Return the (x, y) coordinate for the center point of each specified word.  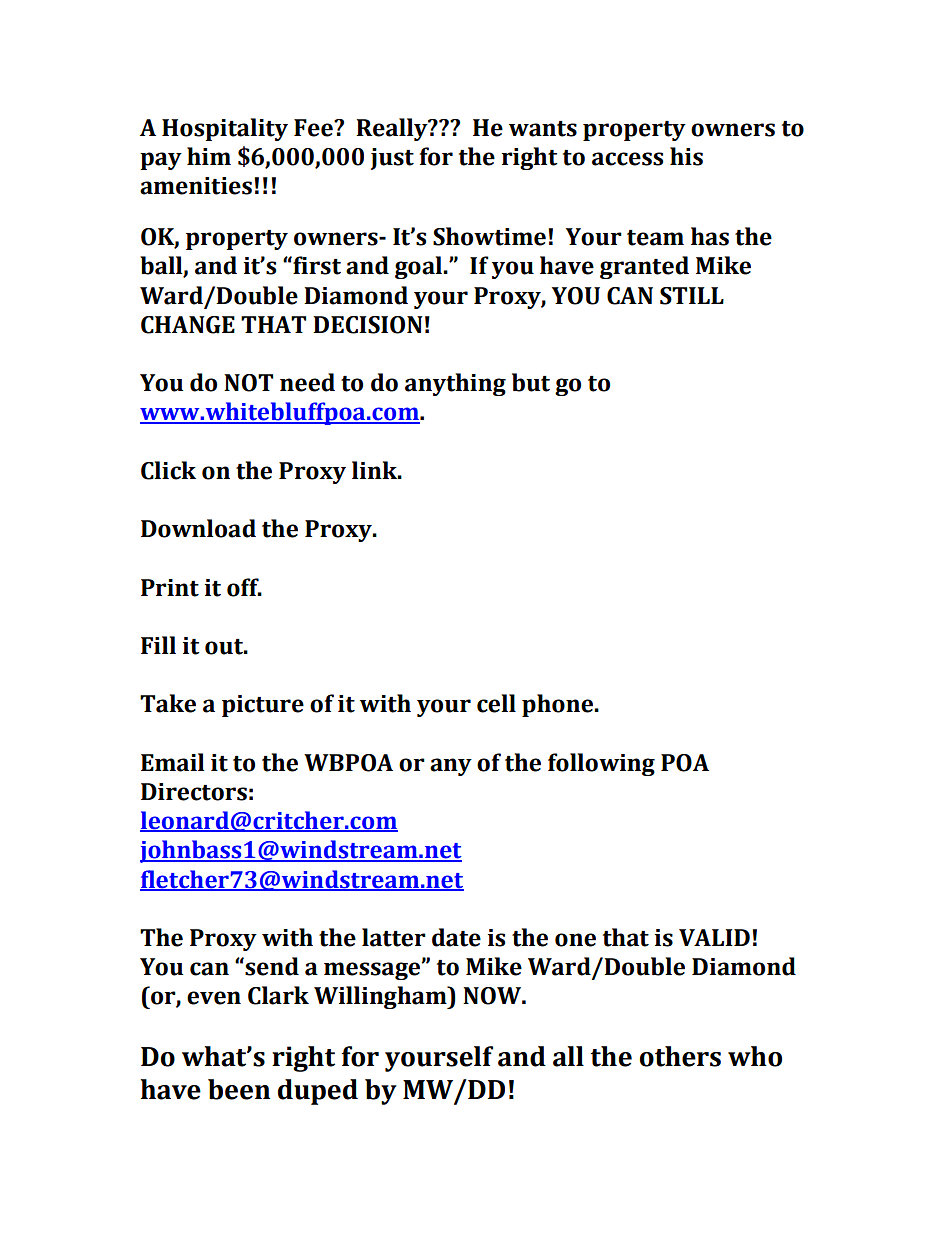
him (209, 156)
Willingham (381, 997)
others (680, 1056)
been (239, 1089)
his (686, 156)
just (392, 159)
